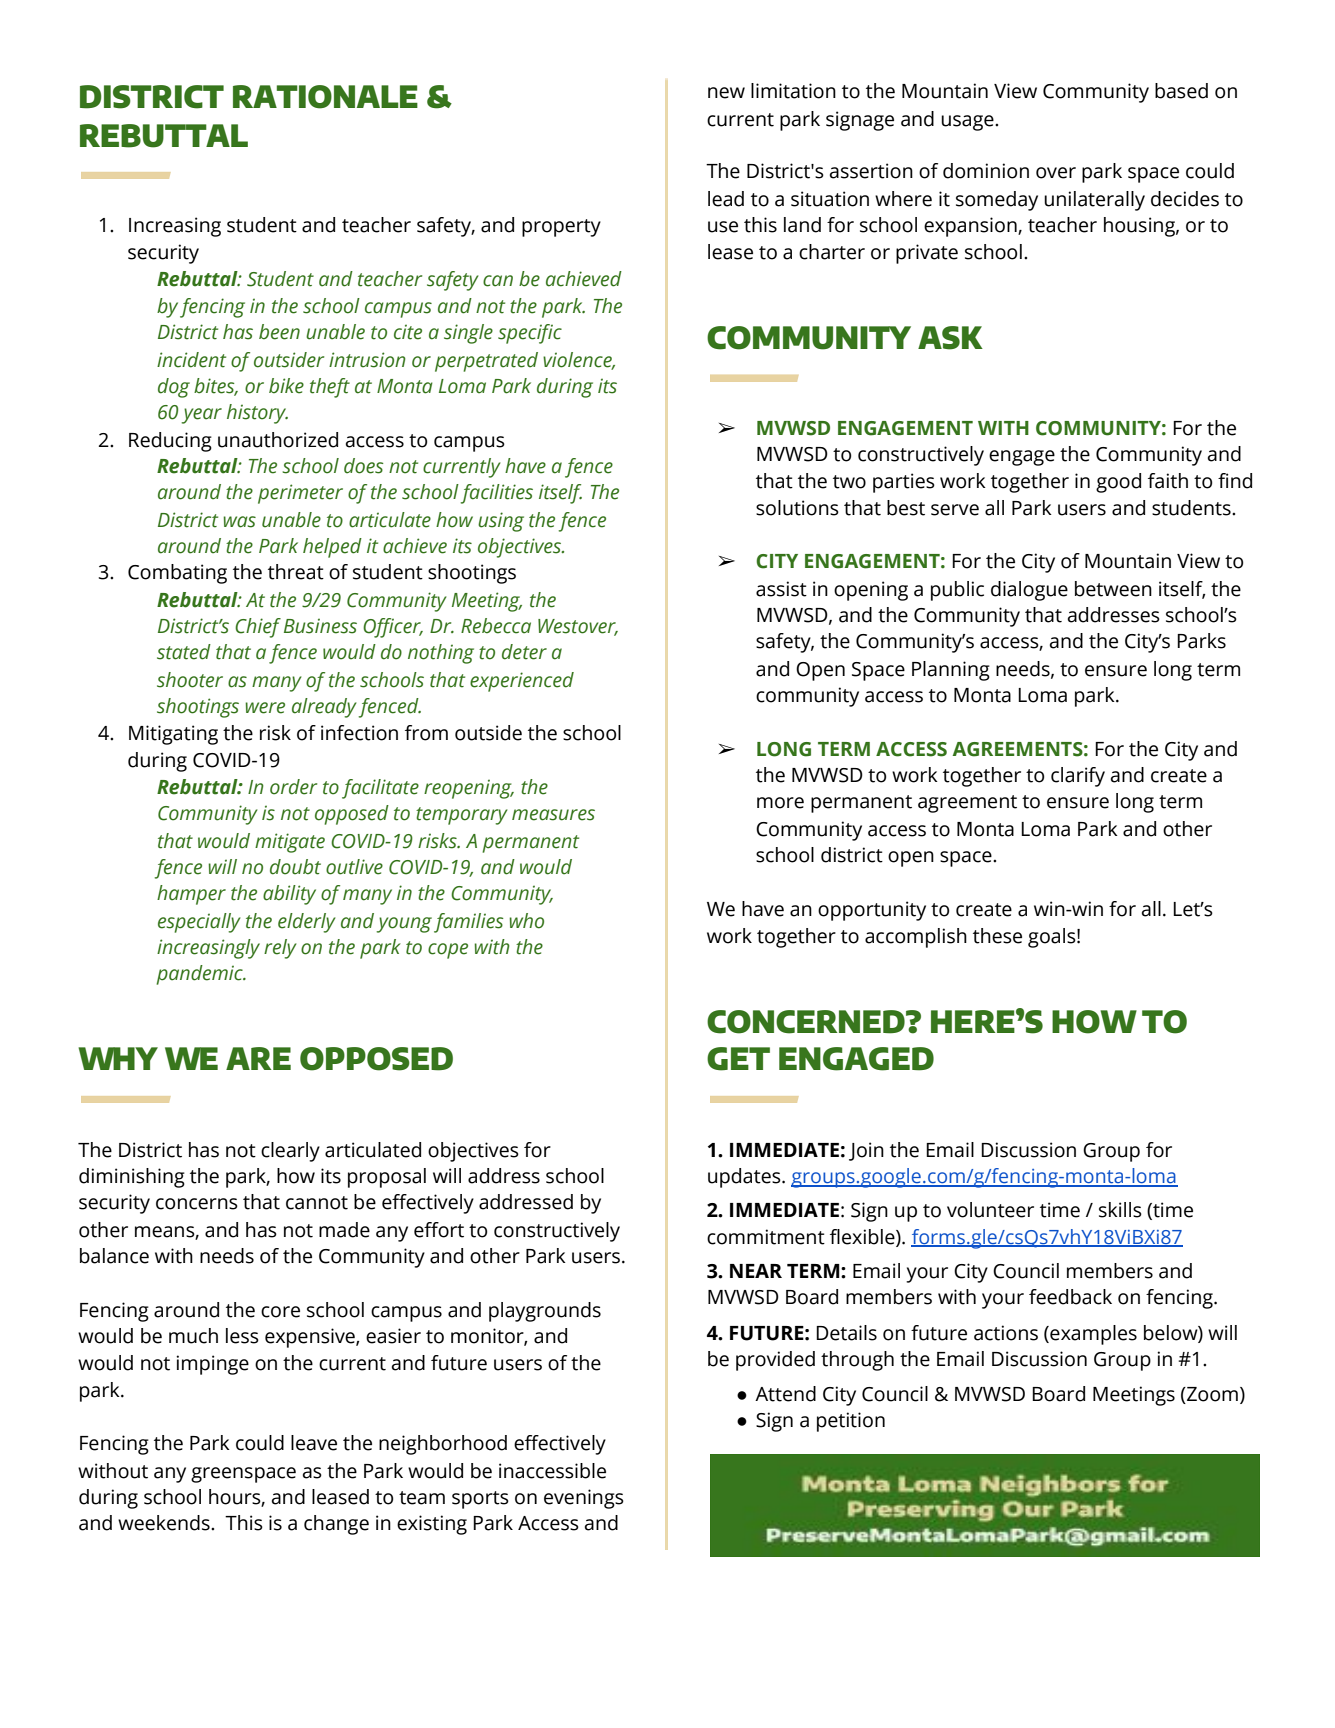  I want to click on unauthorized, so click(278, 440).
